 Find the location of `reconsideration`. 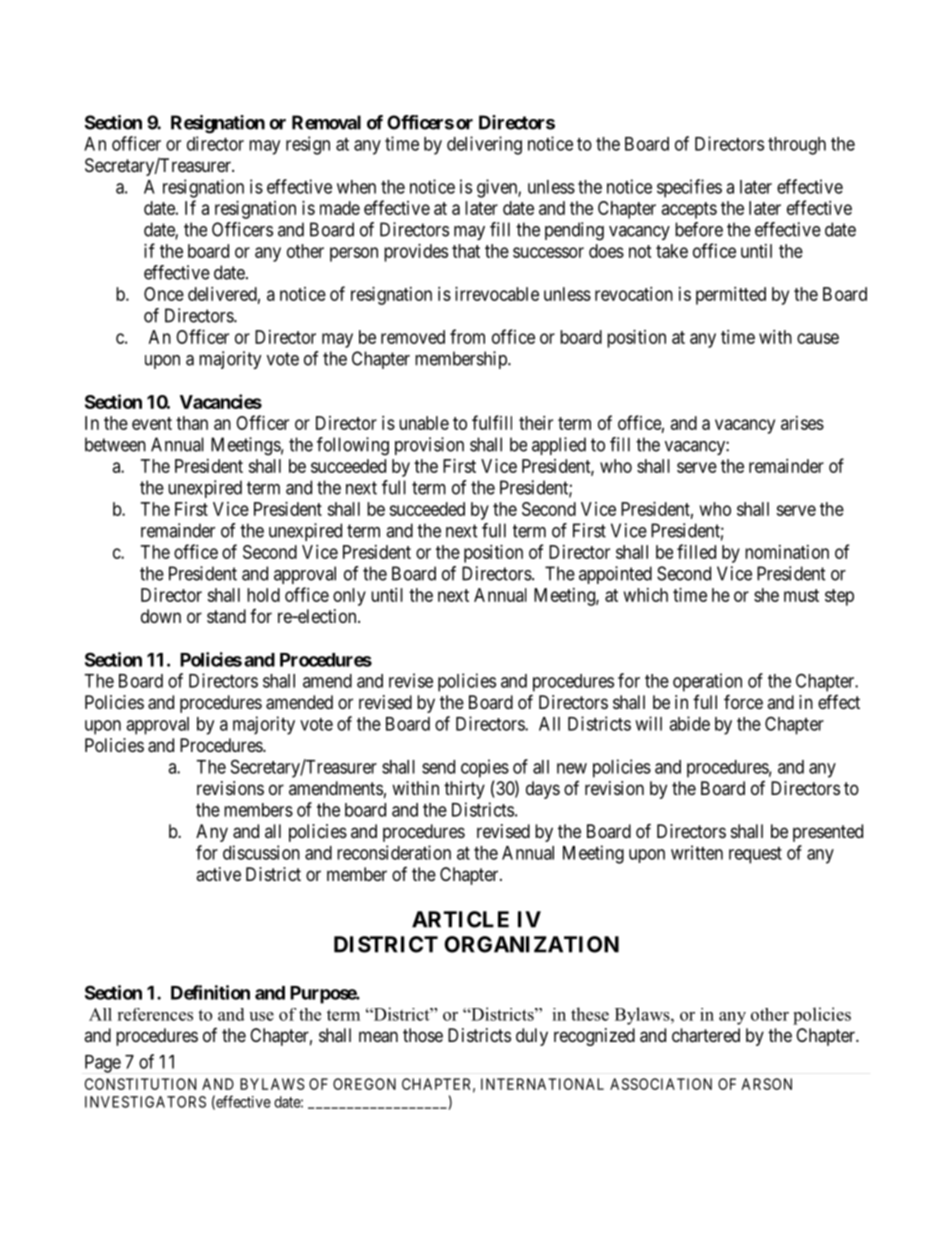

reconsideration is located at coordinates (394, 852).
